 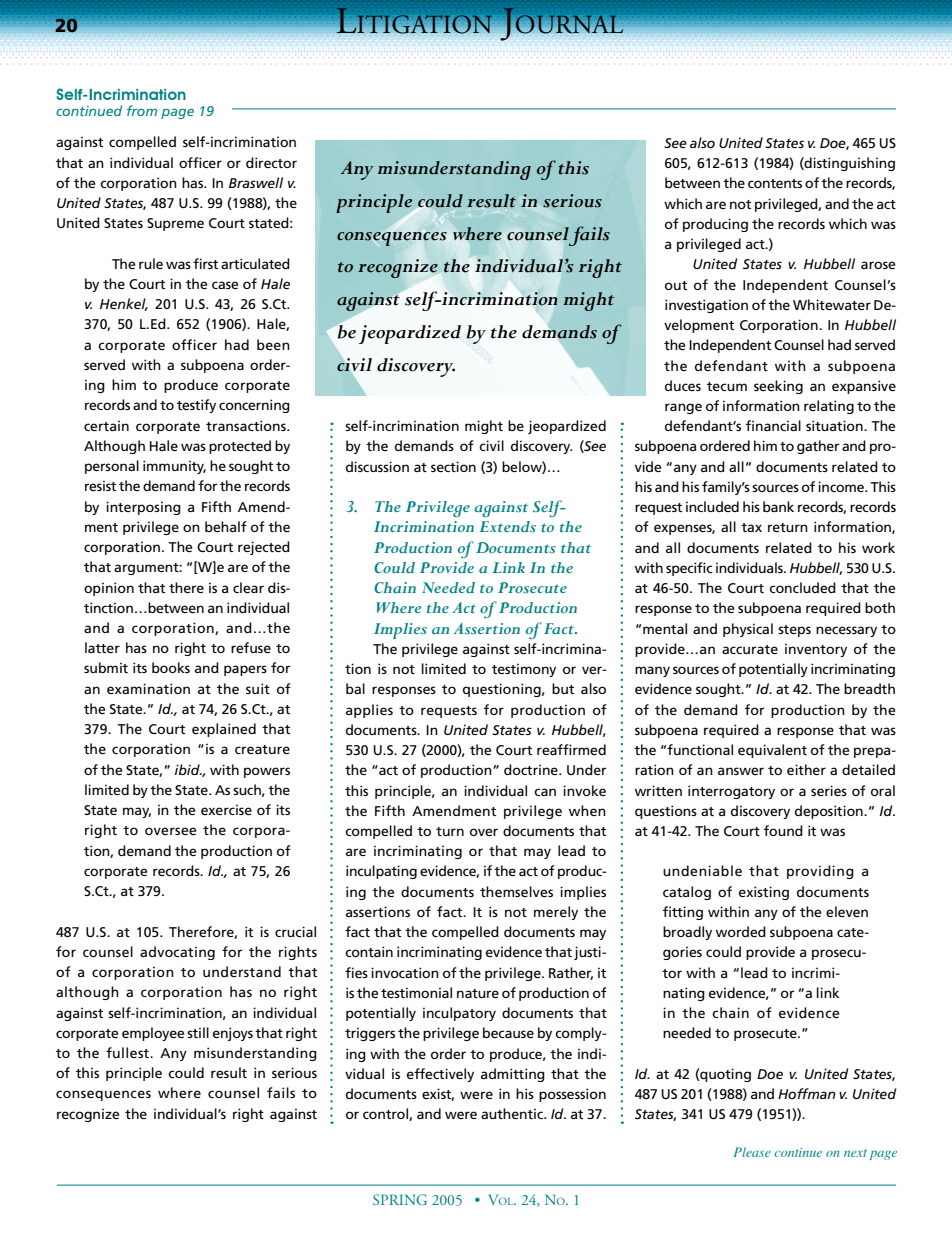 I want to click on testimony, so click(x=524, y=670).
